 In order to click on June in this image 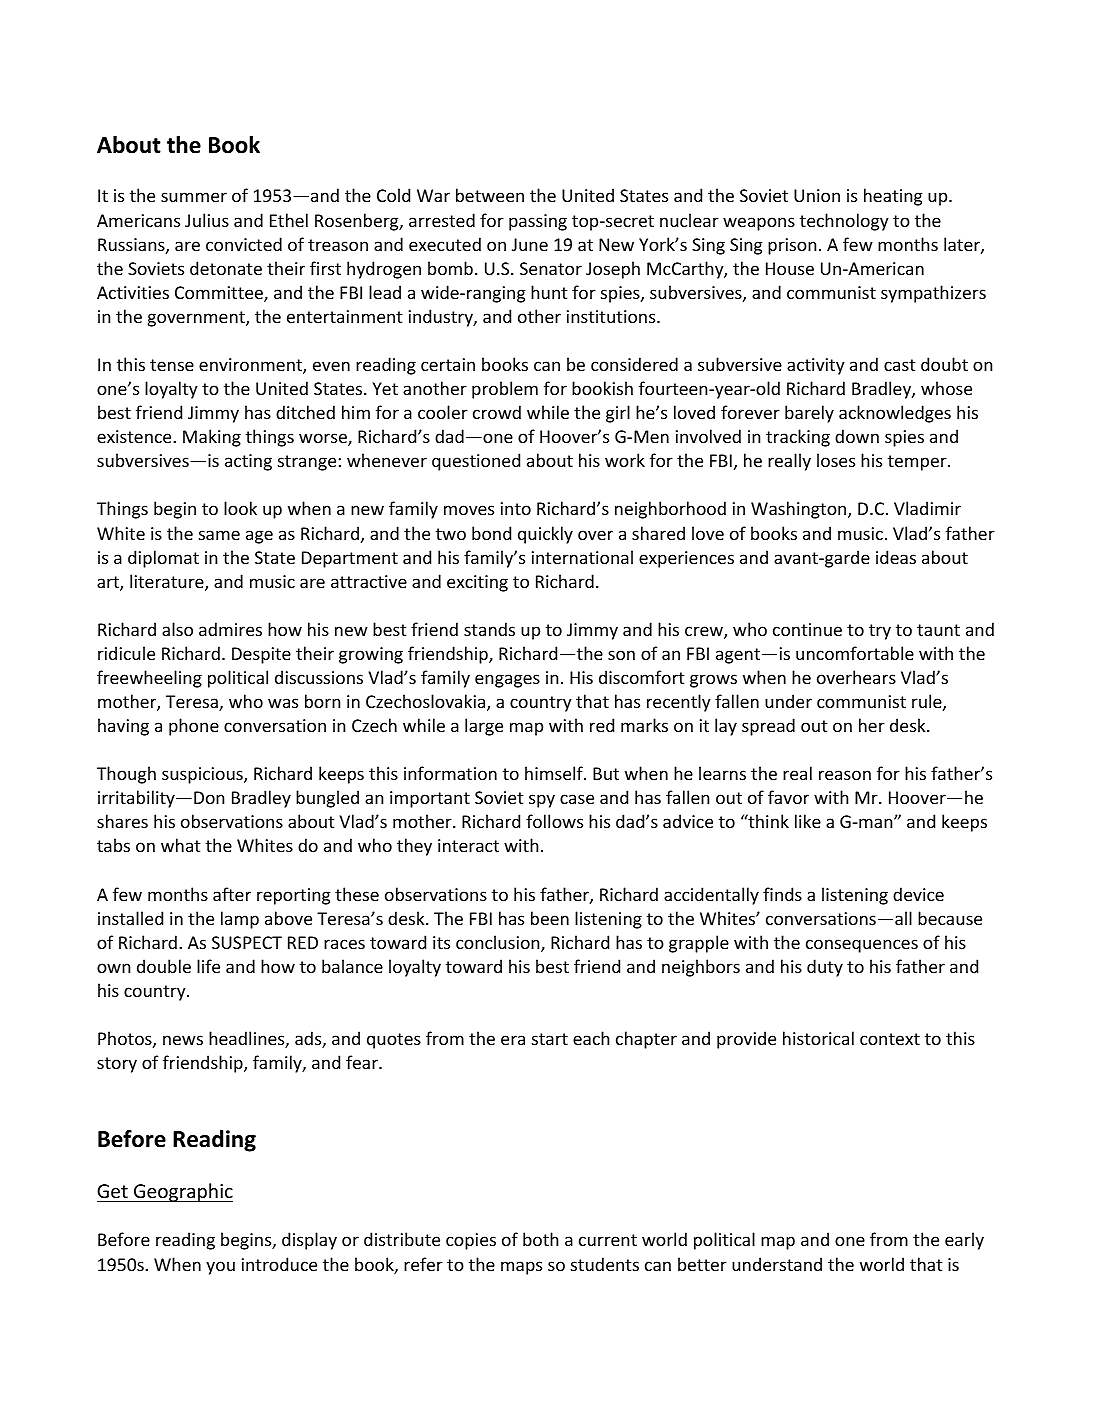, I will do `click(530, 244)`.
